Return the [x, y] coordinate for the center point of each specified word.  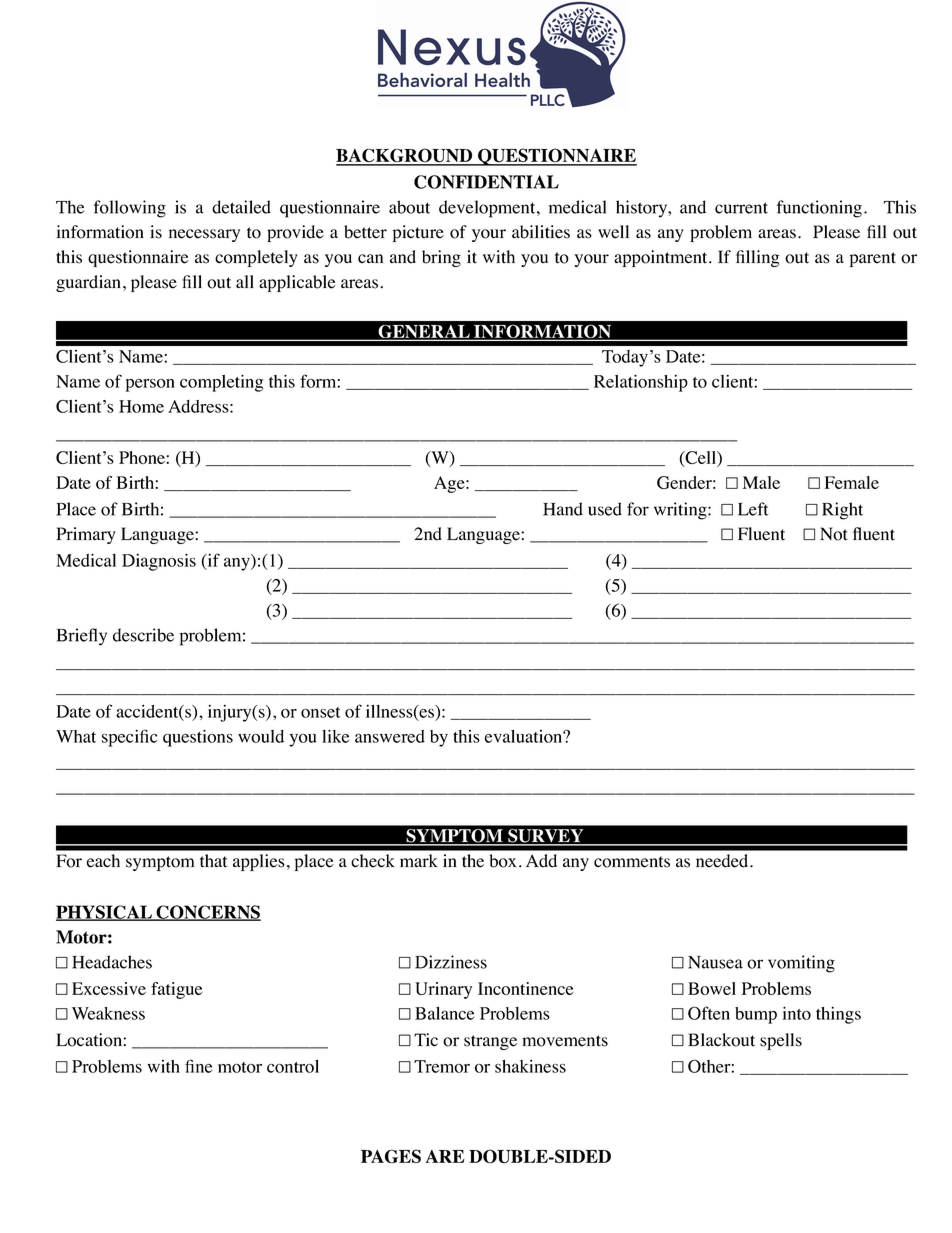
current [741, 208]
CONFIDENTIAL [486, 182]
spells [781, 1041]
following [130, 209]
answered [390, 736]
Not [834, 534]
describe [143, 635]
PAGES [391, 1156]
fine [198, 1066]
